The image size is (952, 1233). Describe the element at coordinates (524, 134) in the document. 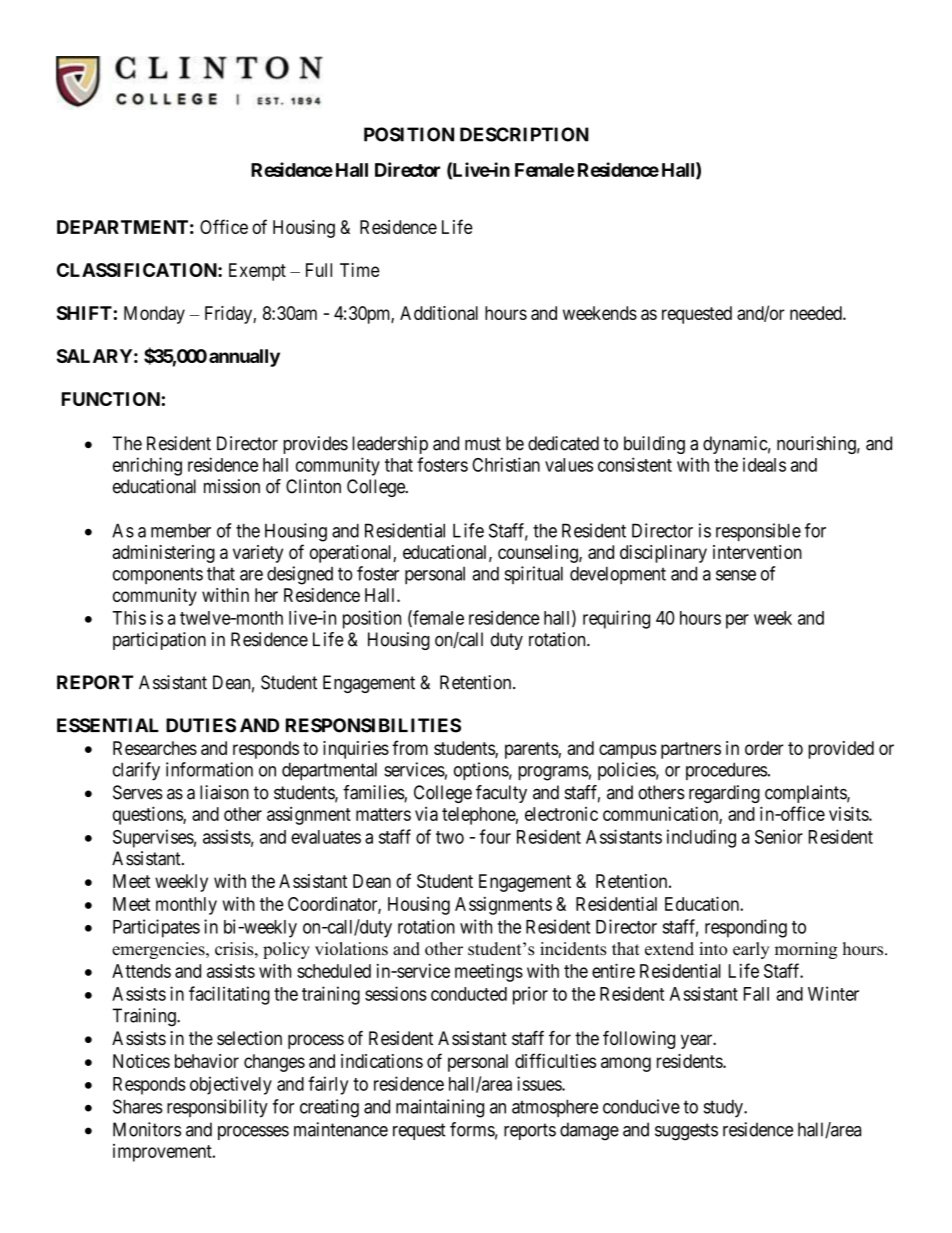

I see `DESCRIPTION` at that location.
